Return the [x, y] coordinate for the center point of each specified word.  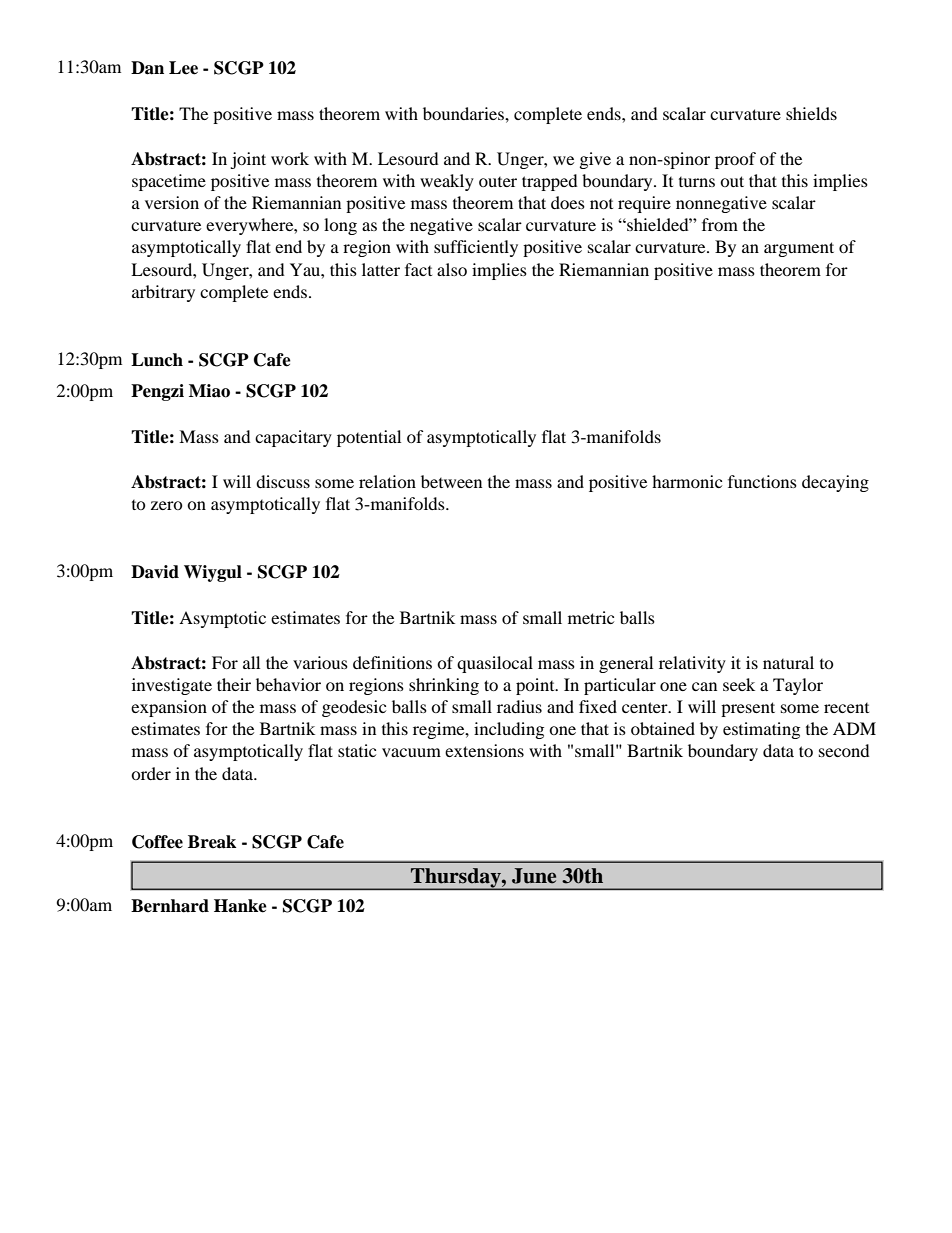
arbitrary [163, 293]
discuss [283, 481]
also [452, 269]
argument [799, 249]
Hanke [240, 906]
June [534, 876]
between [451, 481]
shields [811, 113]
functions [762, 481]
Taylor [798, 686]
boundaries [464, 113]
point [536, 686]
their [234, 684]
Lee [183, 68]
